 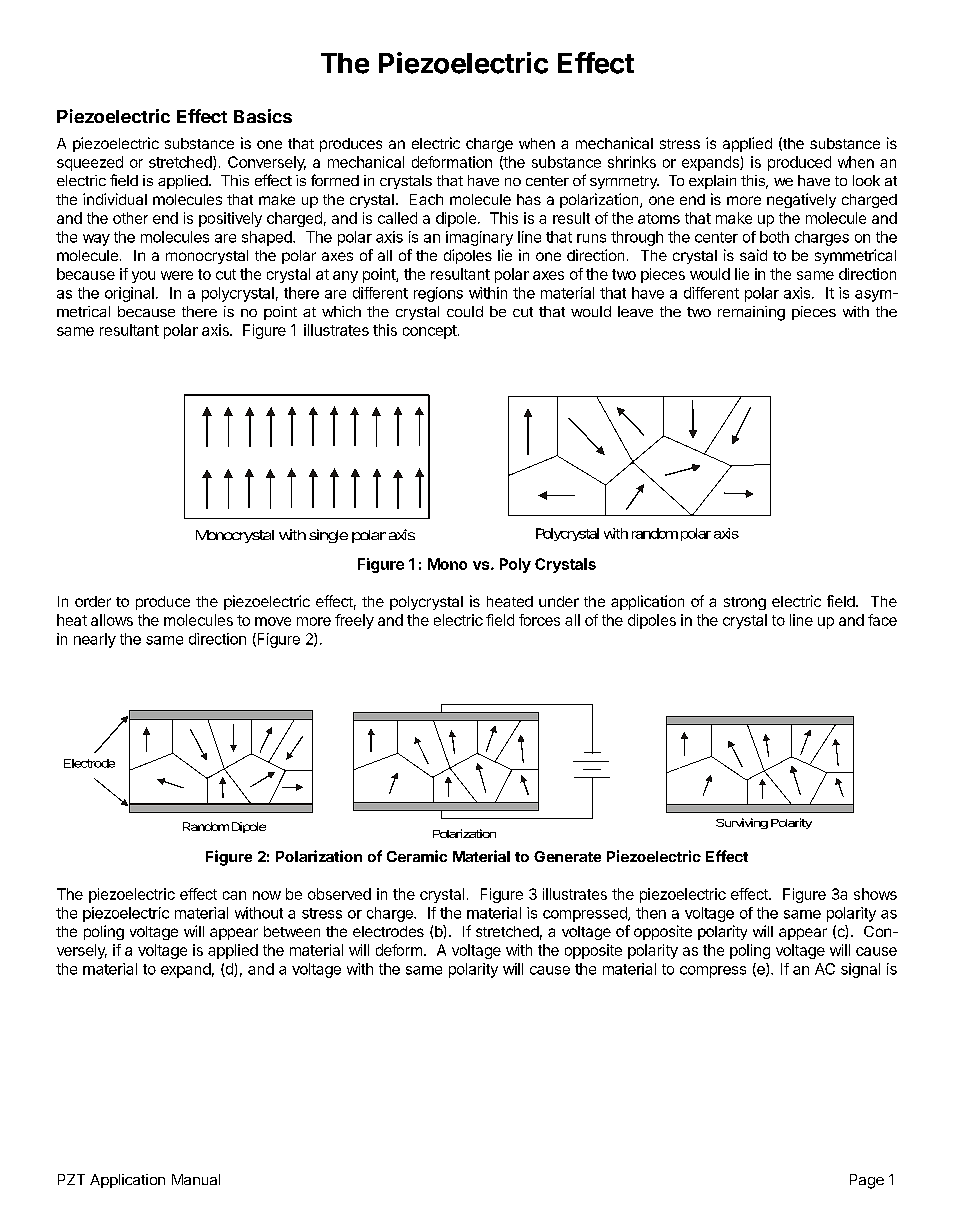 What do you see at coordinates (234, 895) in the screenshot?
I see `can` at bounding box center [234, 895].
